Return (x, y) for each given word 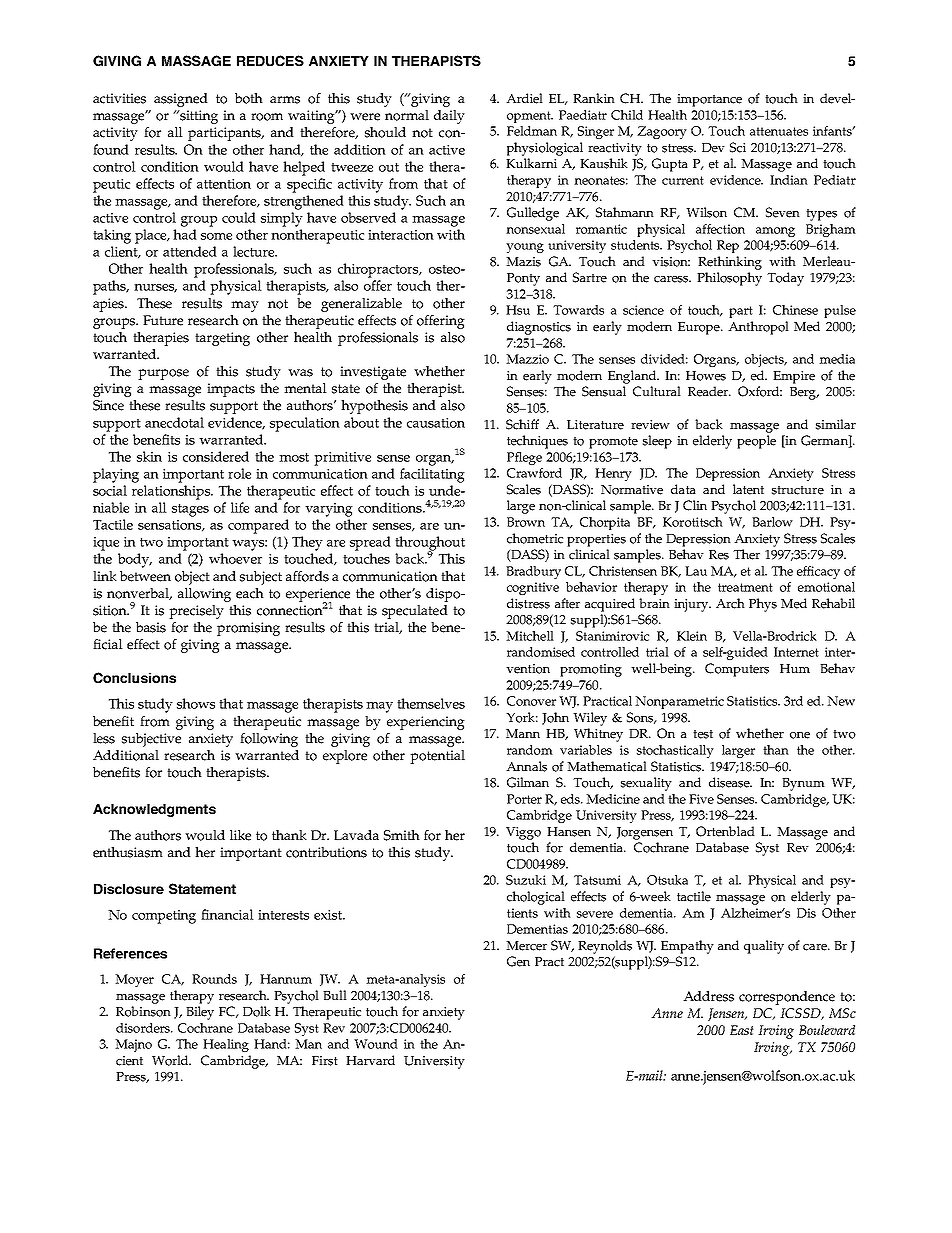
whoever (235, 558)
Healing (226, 1045)
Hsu (518, 310)
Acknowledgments (154, 810)
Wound (376, 1044)
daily (449, 117)
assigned (181, 100)
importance (709, 100)
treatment (745, 587)
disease (730, 782)
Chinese (795, 310)
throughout (430, 544)
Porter (524, 799)
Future (163, 320)
